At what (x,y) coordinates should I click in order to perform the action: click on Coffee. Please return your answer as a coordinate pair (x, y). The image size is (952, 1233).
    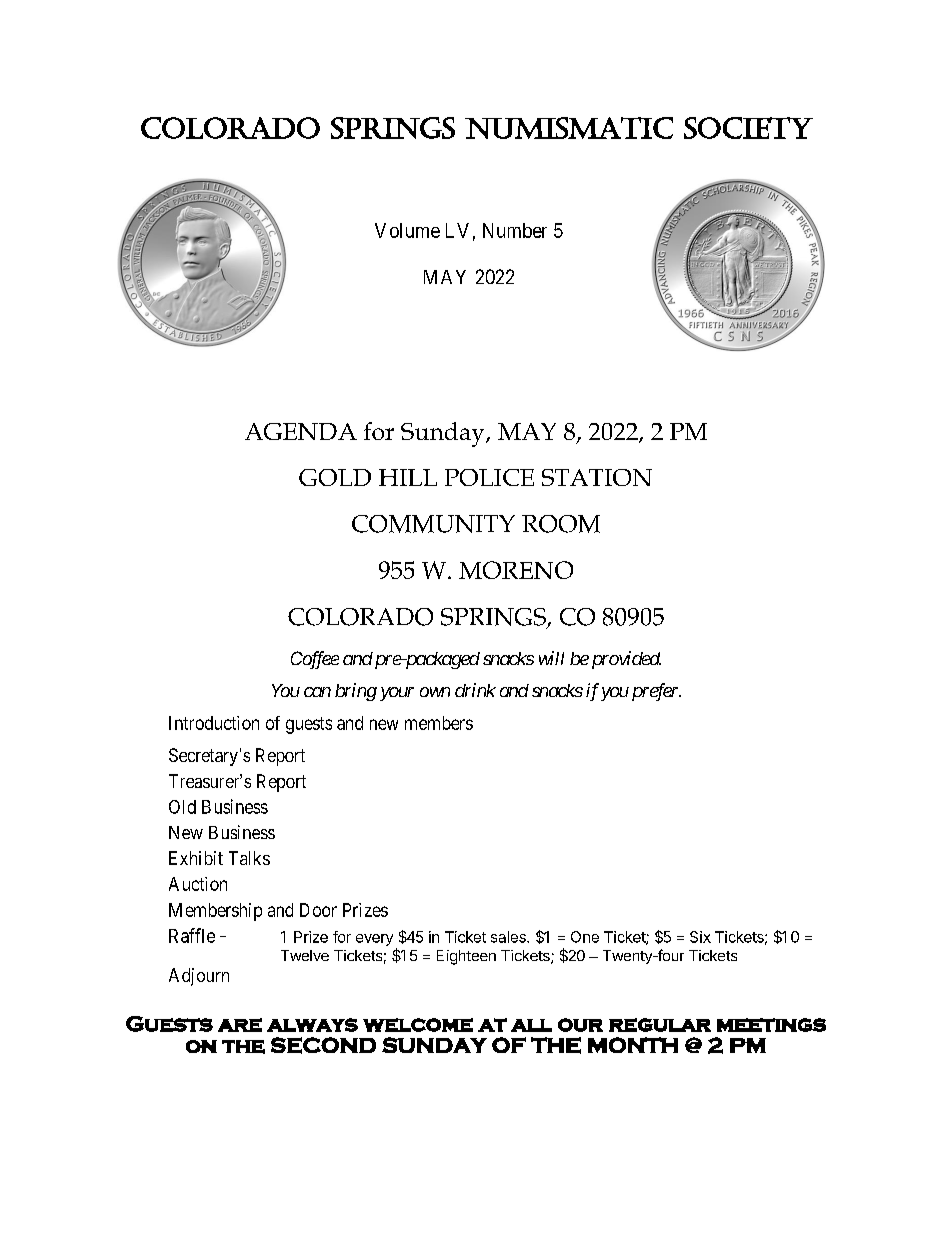
    Looking at the image, I should click on (315, 660).
